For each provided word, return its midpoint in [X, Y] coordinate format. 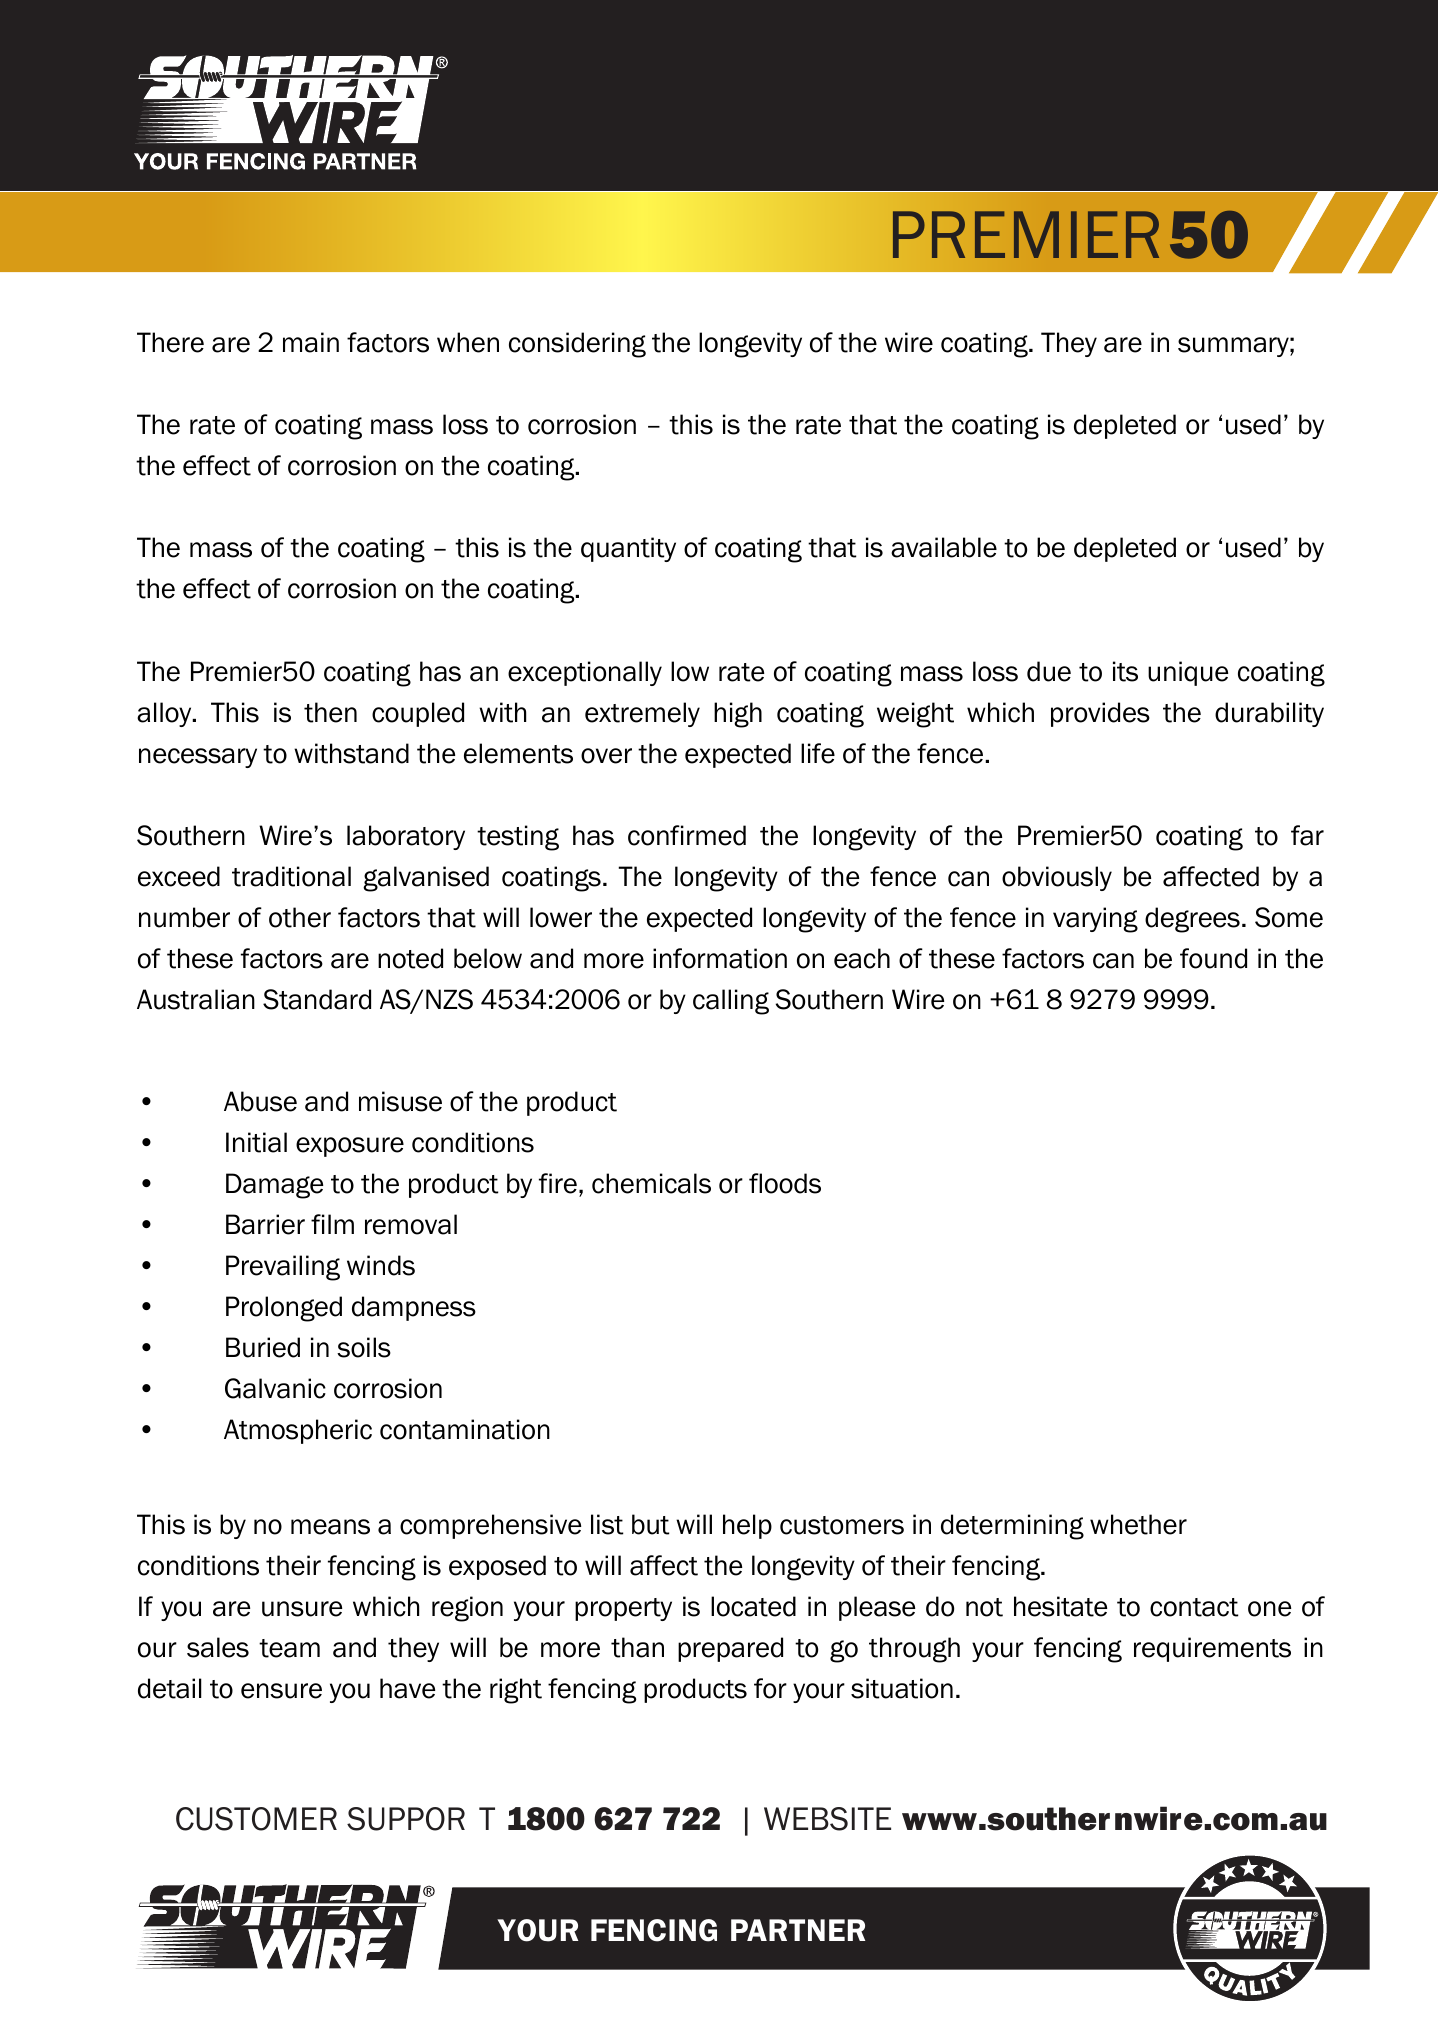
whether [1138, 1524]
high [738, 715]
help [747, 1526]
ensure [281, 1691]
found [1213, 958]
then [330, 712]
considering [577, 345]
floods [785, 1183]
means [330, 1527]
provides [1100, 714]
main [311, 342]
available [944, 547]
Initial [256, 1142]
